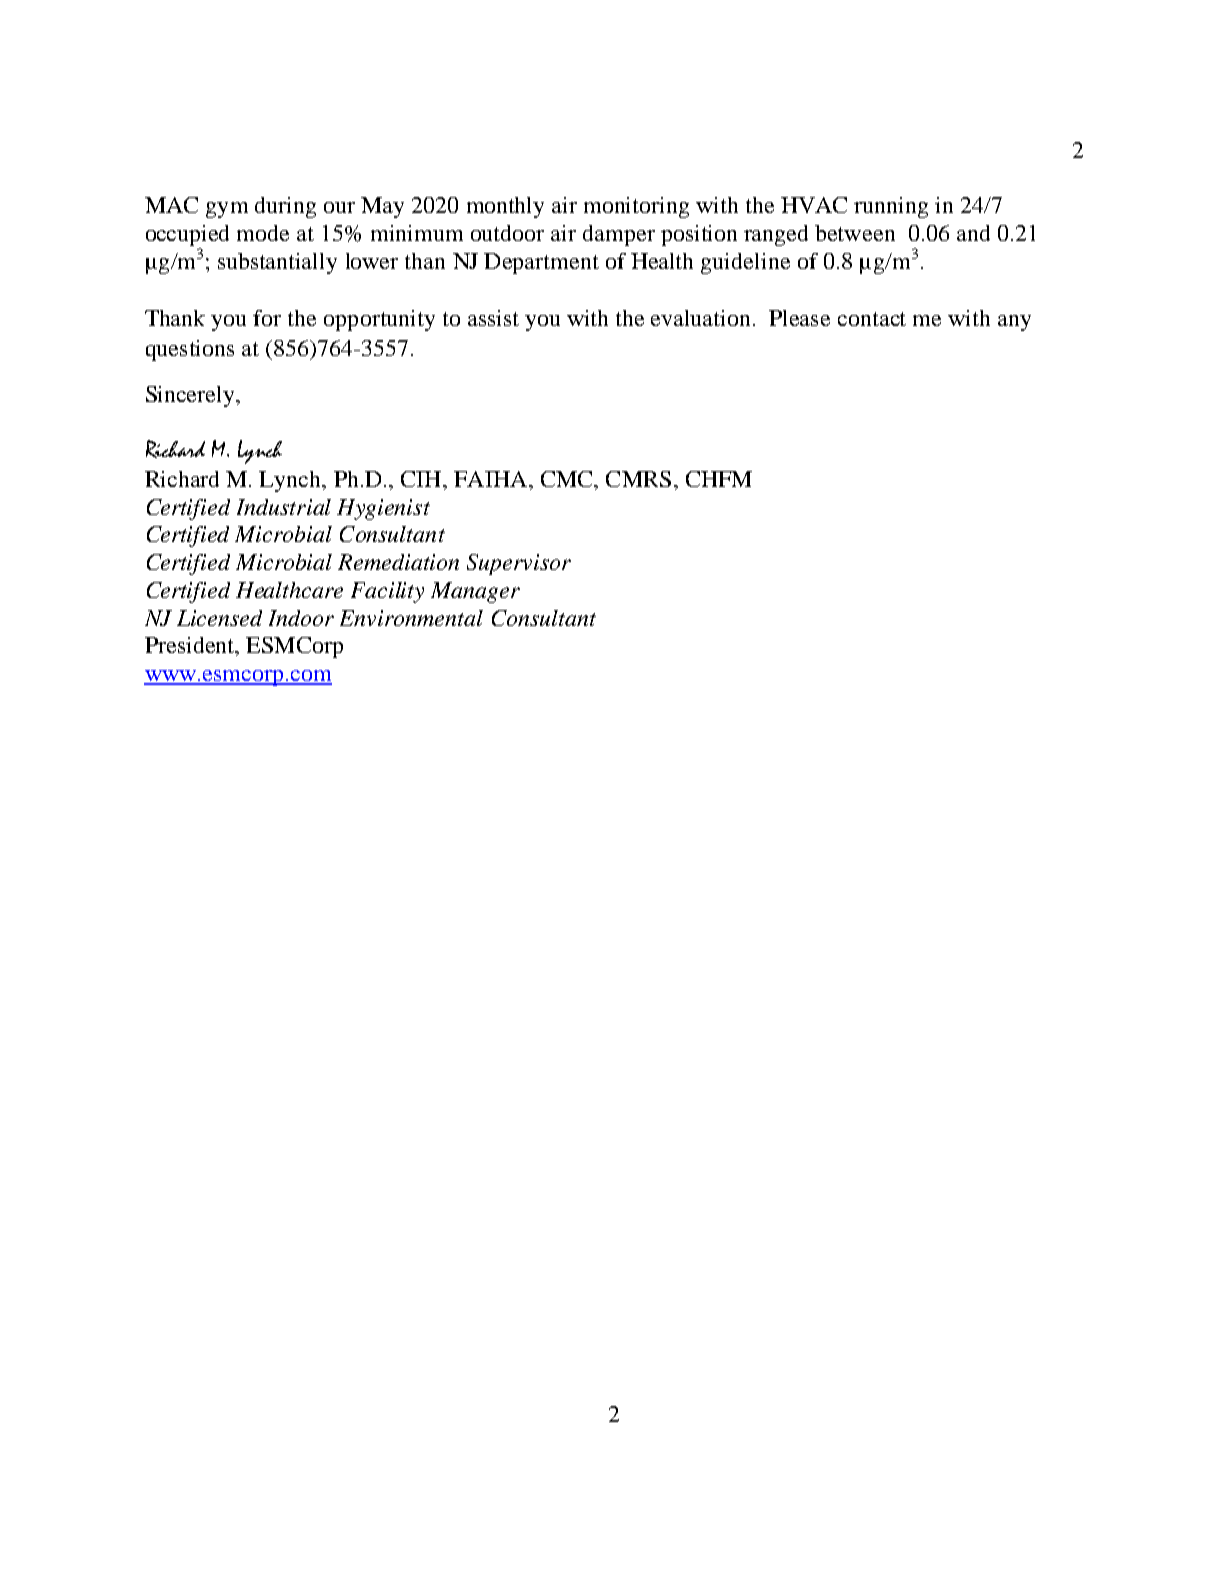  Describe the element at coordinates (891, 207) in the image. I see `running` at that location.
